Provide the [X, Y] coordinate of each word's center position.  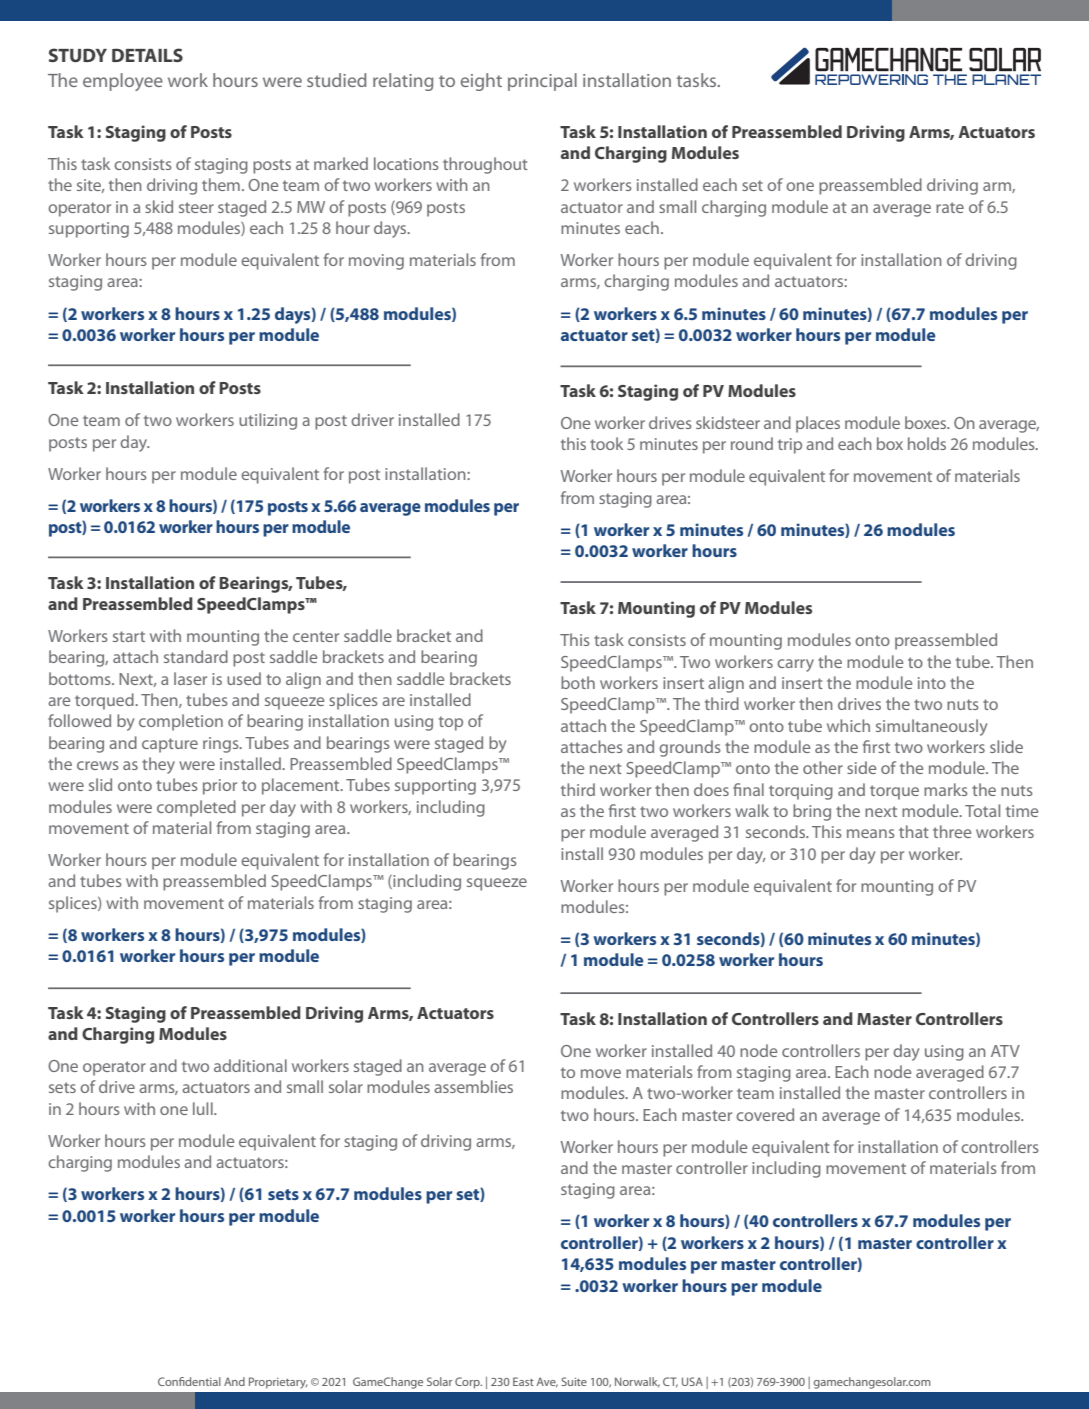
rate [950, 207]
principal [542, 82]
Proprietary [278, 1383]
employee [123, 82]
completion [181, 722]
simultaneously [931, 727]
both [578, 682]
